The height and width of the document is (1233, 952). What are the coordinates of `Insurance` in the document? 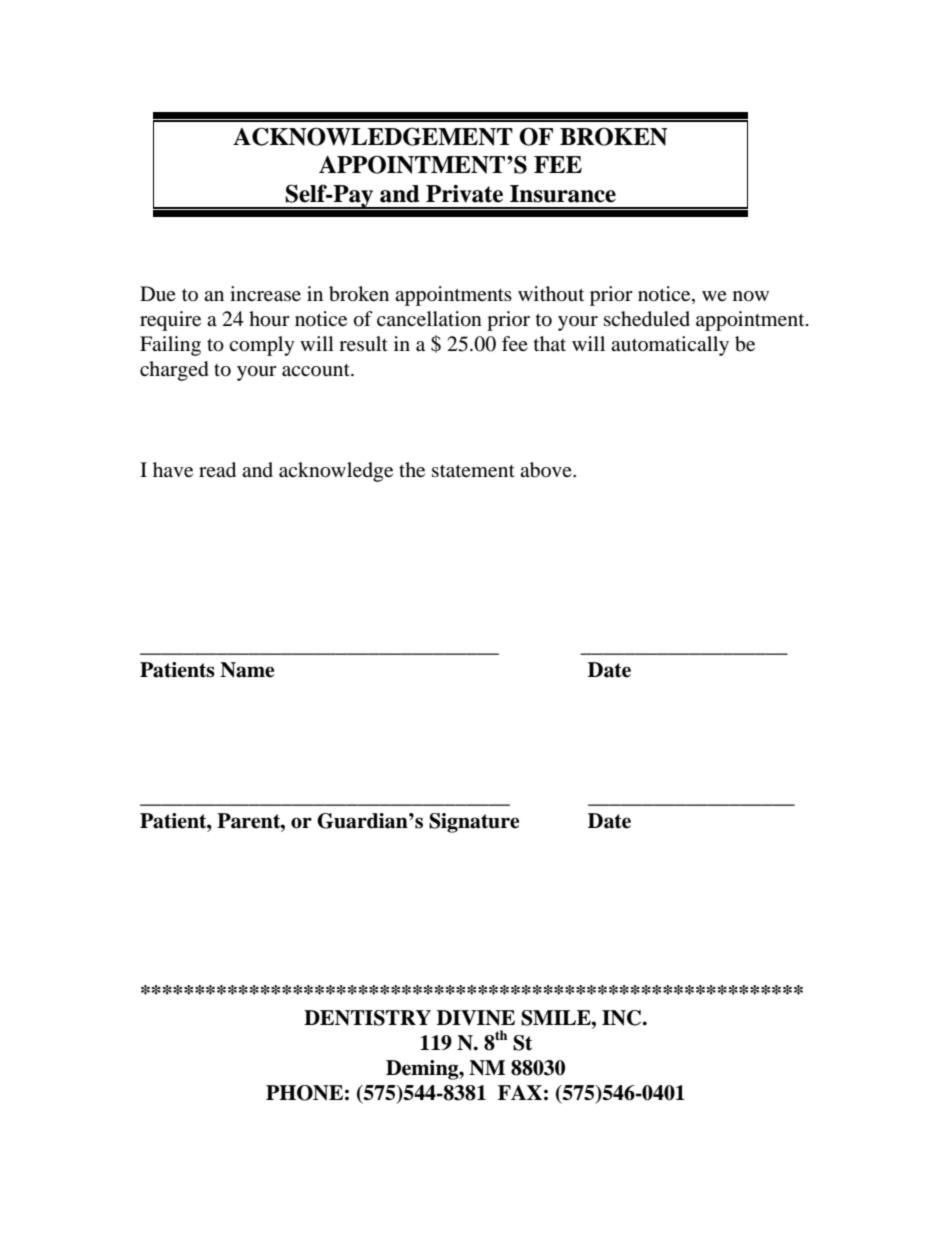 It's located at (563, 194).
